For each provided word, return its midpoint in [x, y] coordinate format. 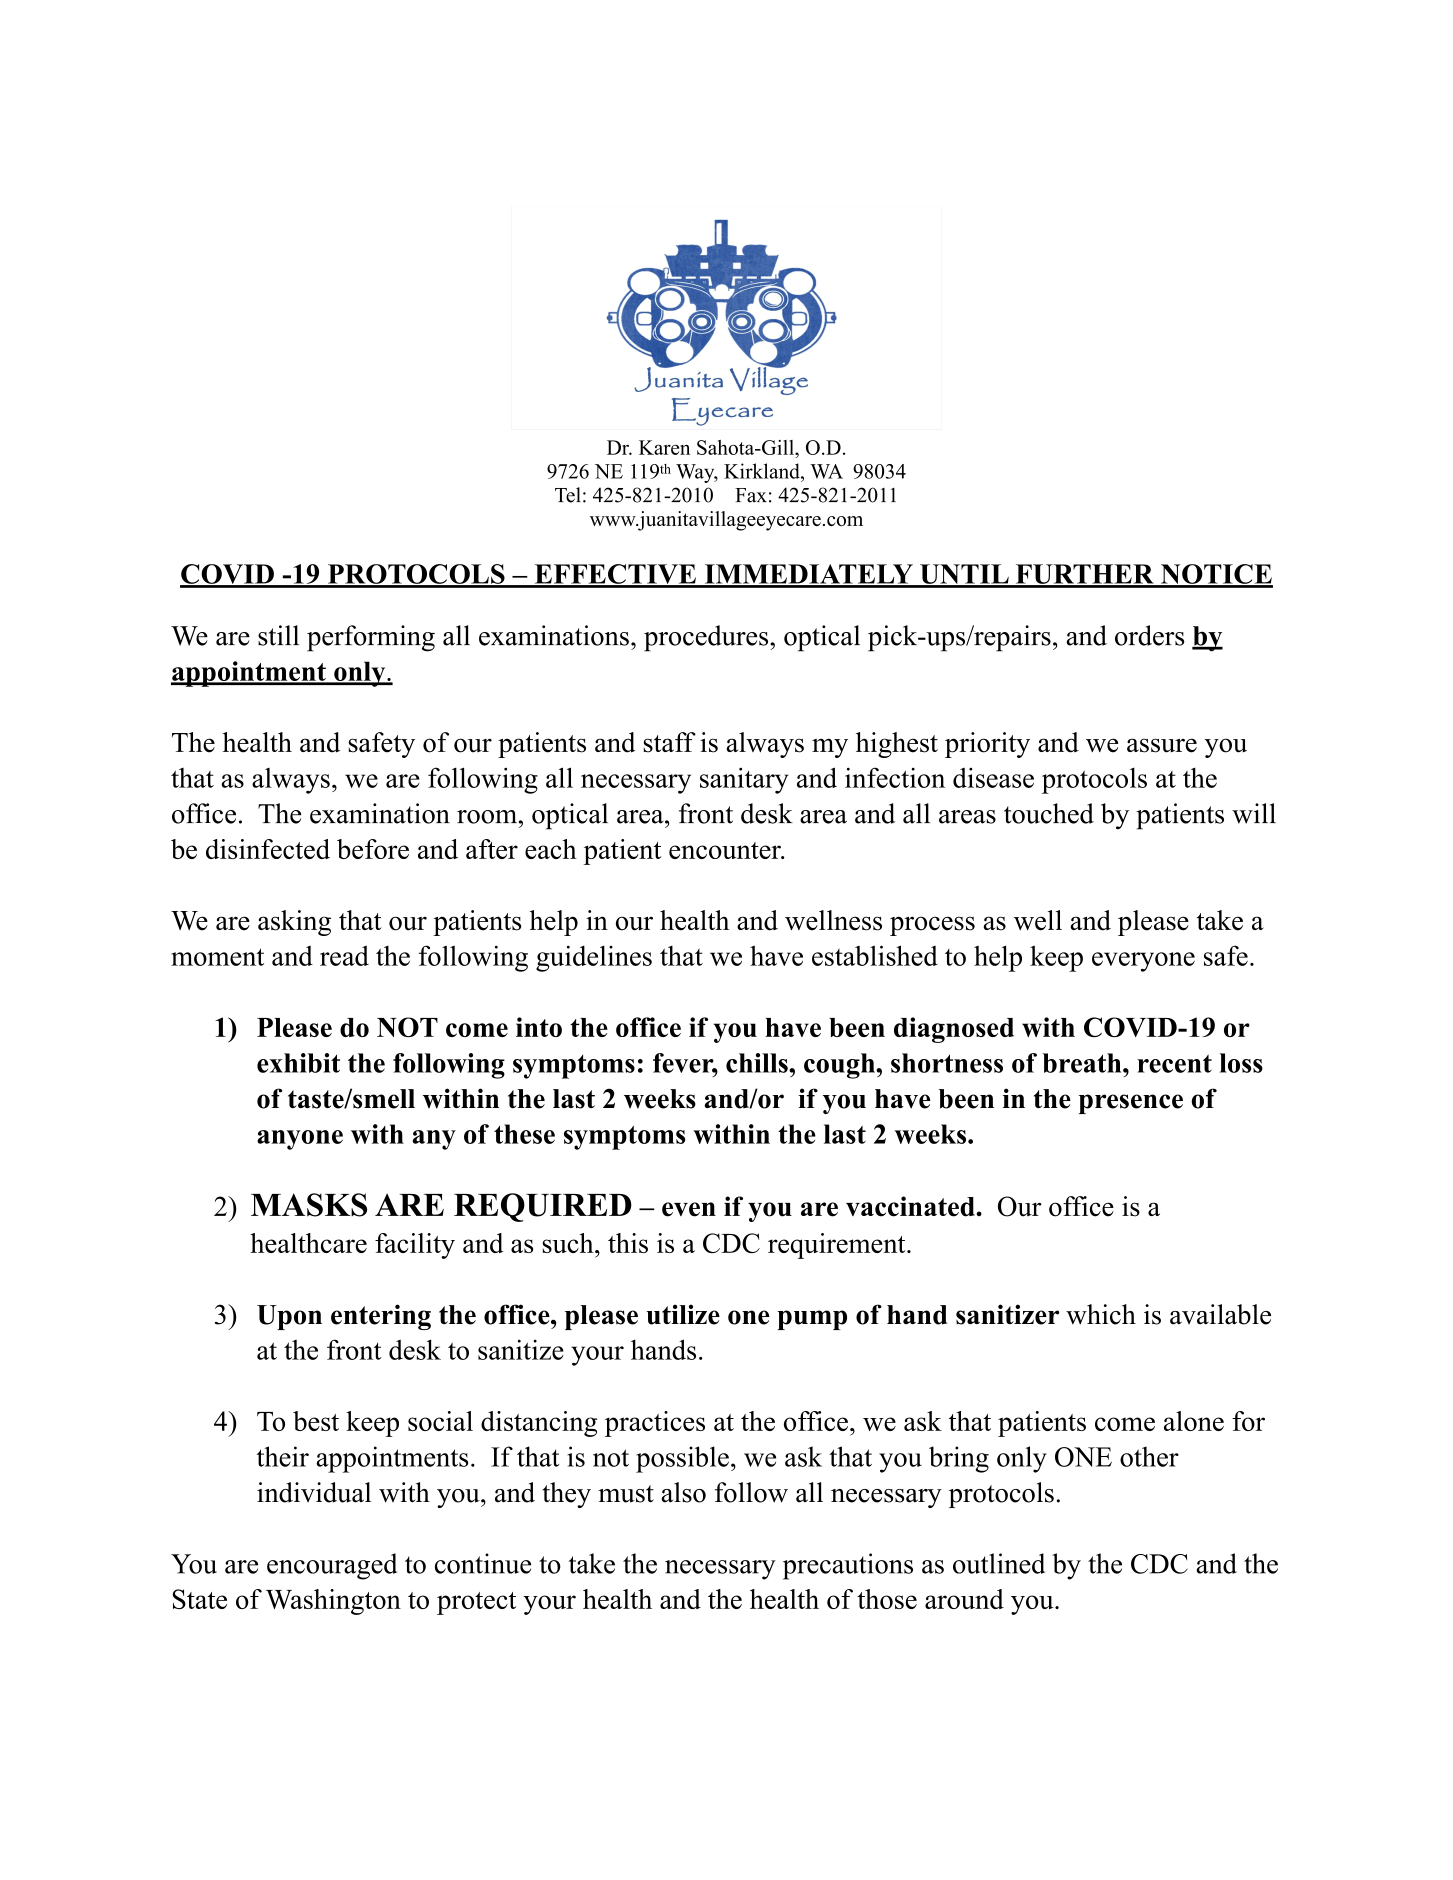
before [373, 849]
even [689, 1209]
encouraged [332, 1566]
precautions [848, 1566]
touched [1049, 813]
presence [1131, 1104]
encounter [726, 850]
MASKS [309, 1205]
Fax [751, 495]
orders [1149, 635]
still [278, 635]
